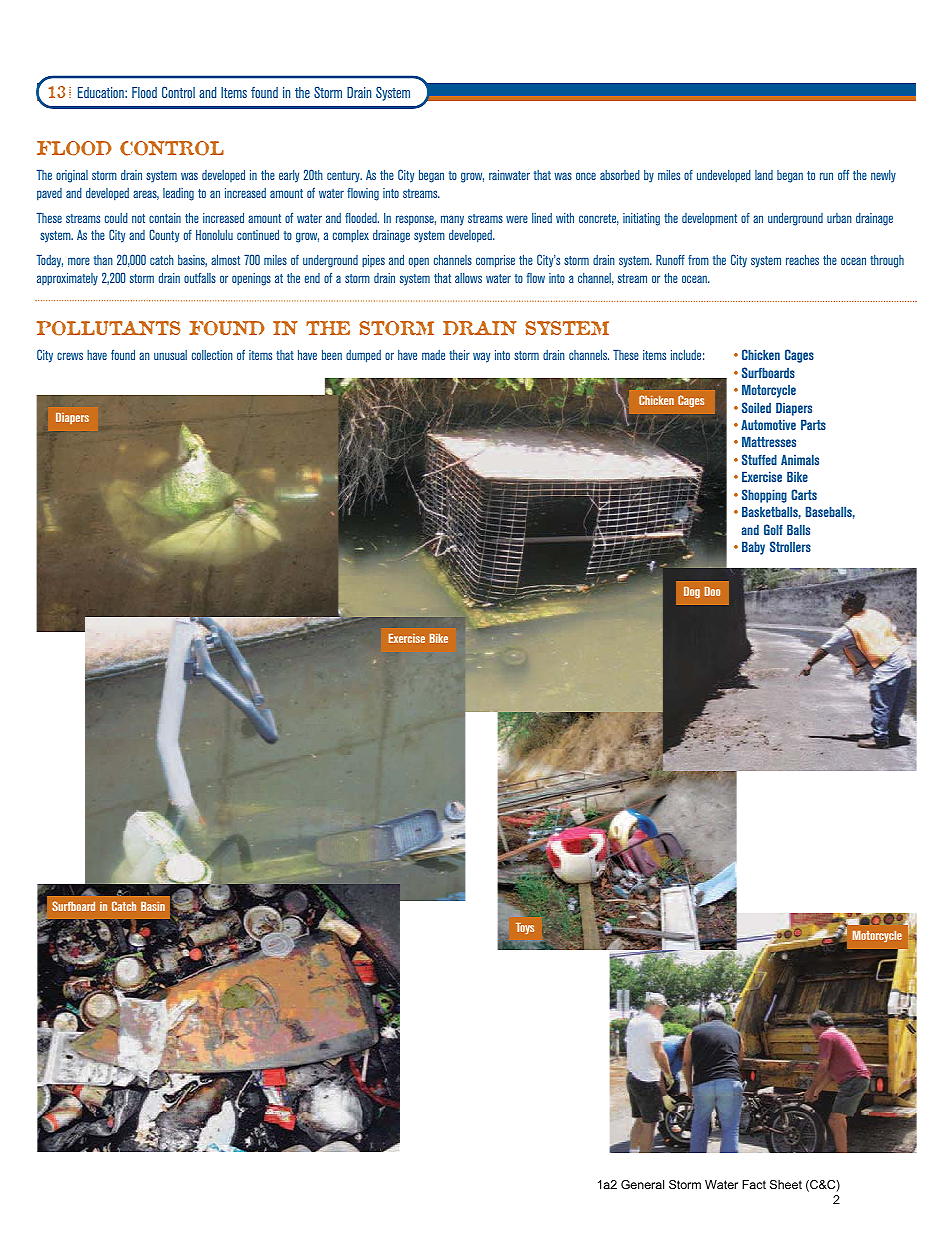  Describe the element at coordinates (212, 355) in the page. I see `collection` at that location.
